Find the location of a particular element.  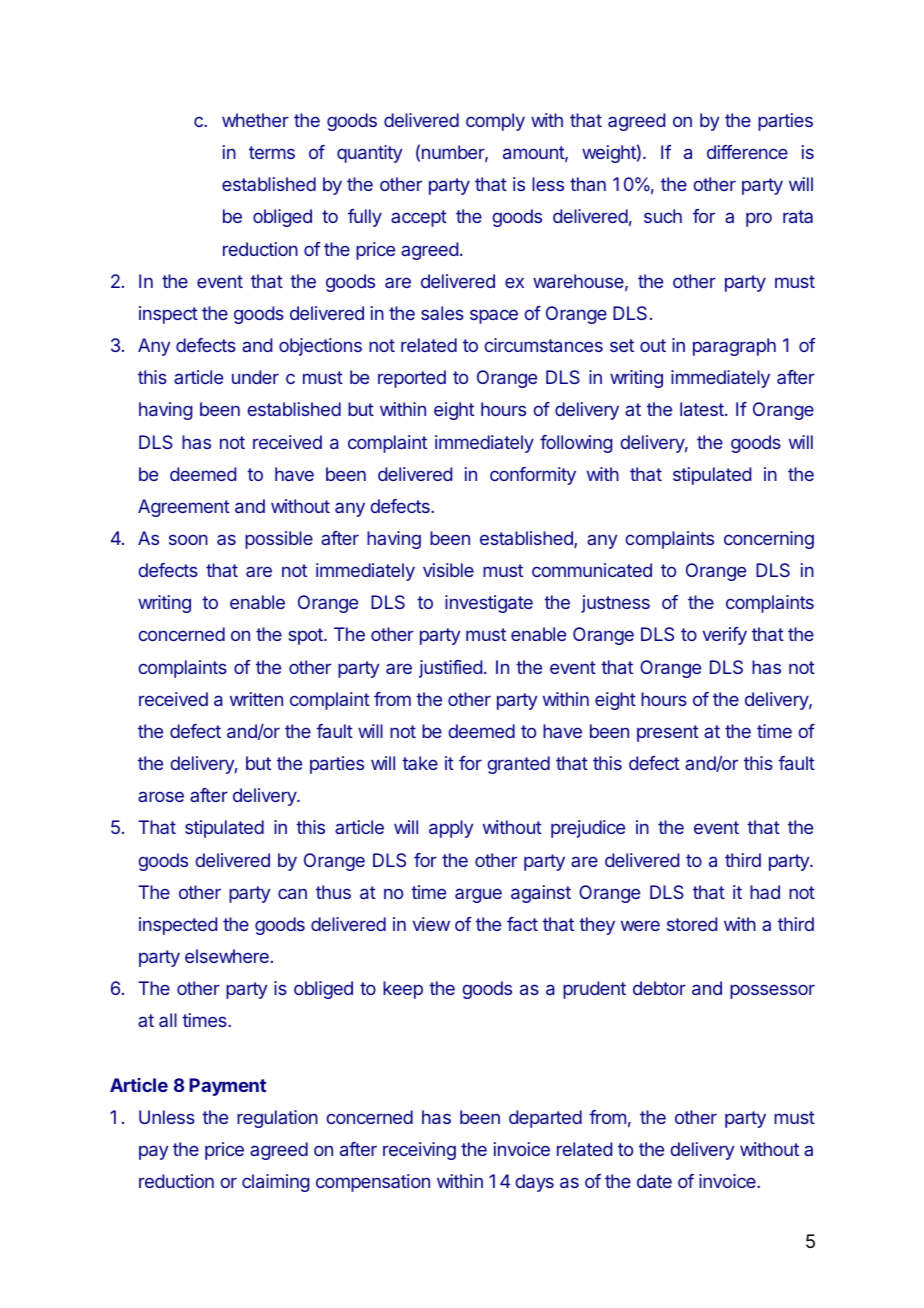

terms is located at coordinates (272, 152).
